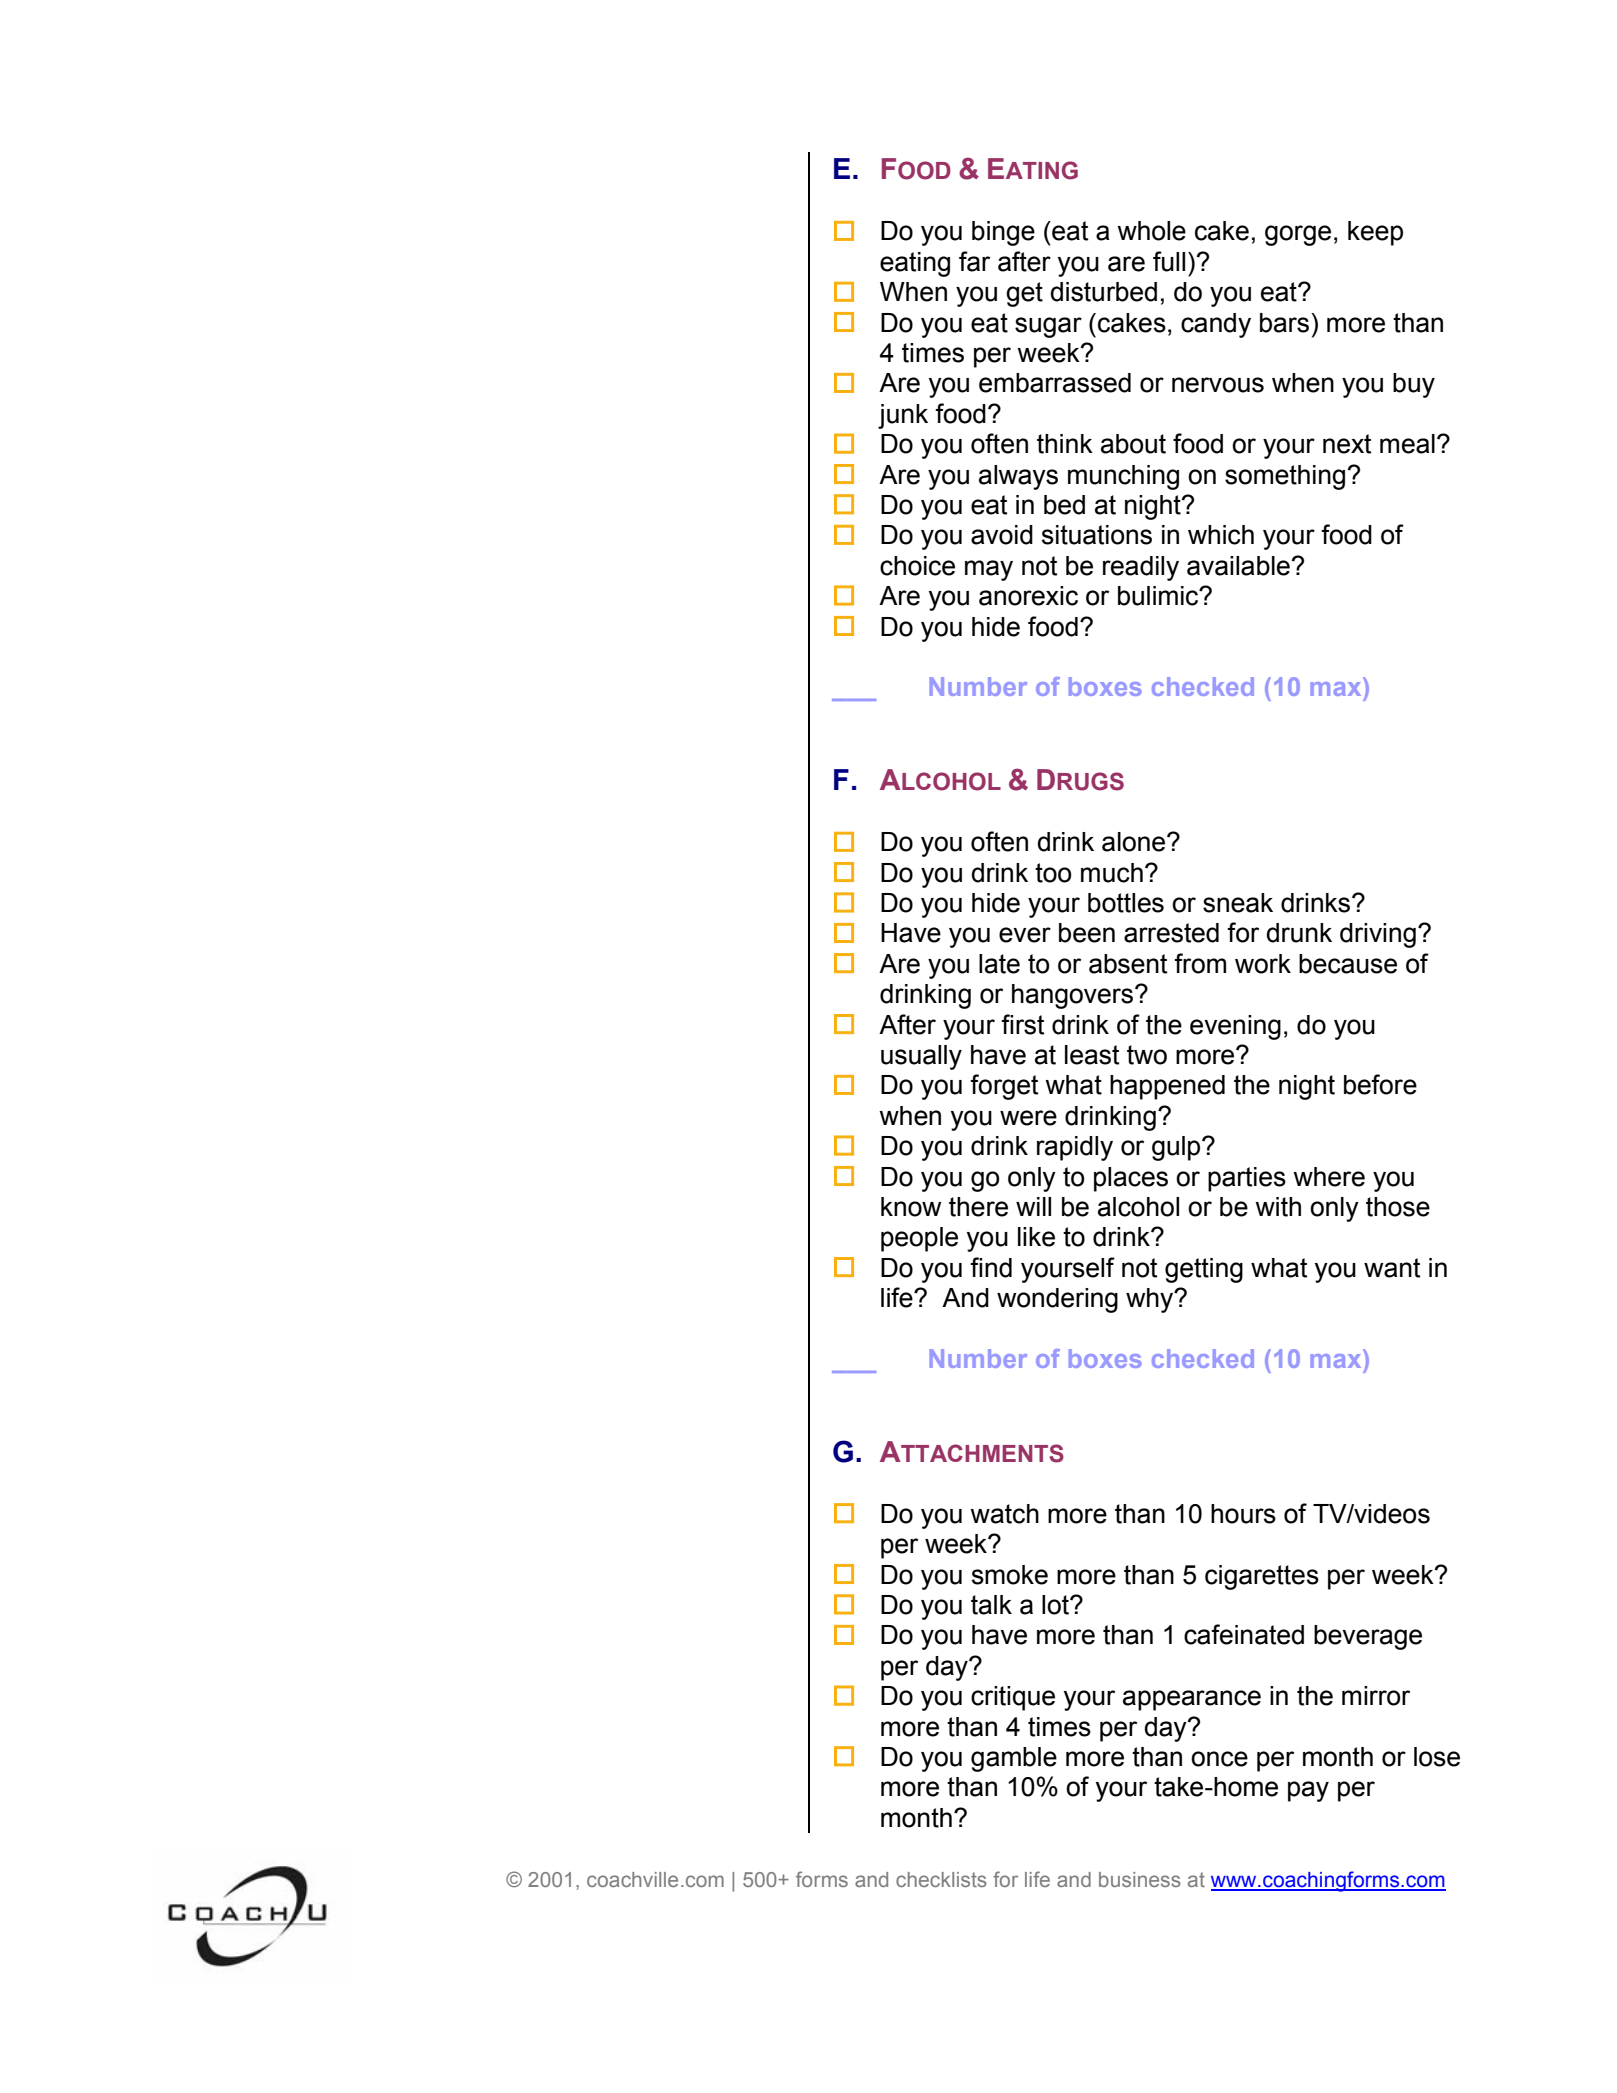 The width and height of the screenshot is (1617, 2093). Describe the element at coordinates (1169, 261) in the screenshot. I see `full` at that location.
